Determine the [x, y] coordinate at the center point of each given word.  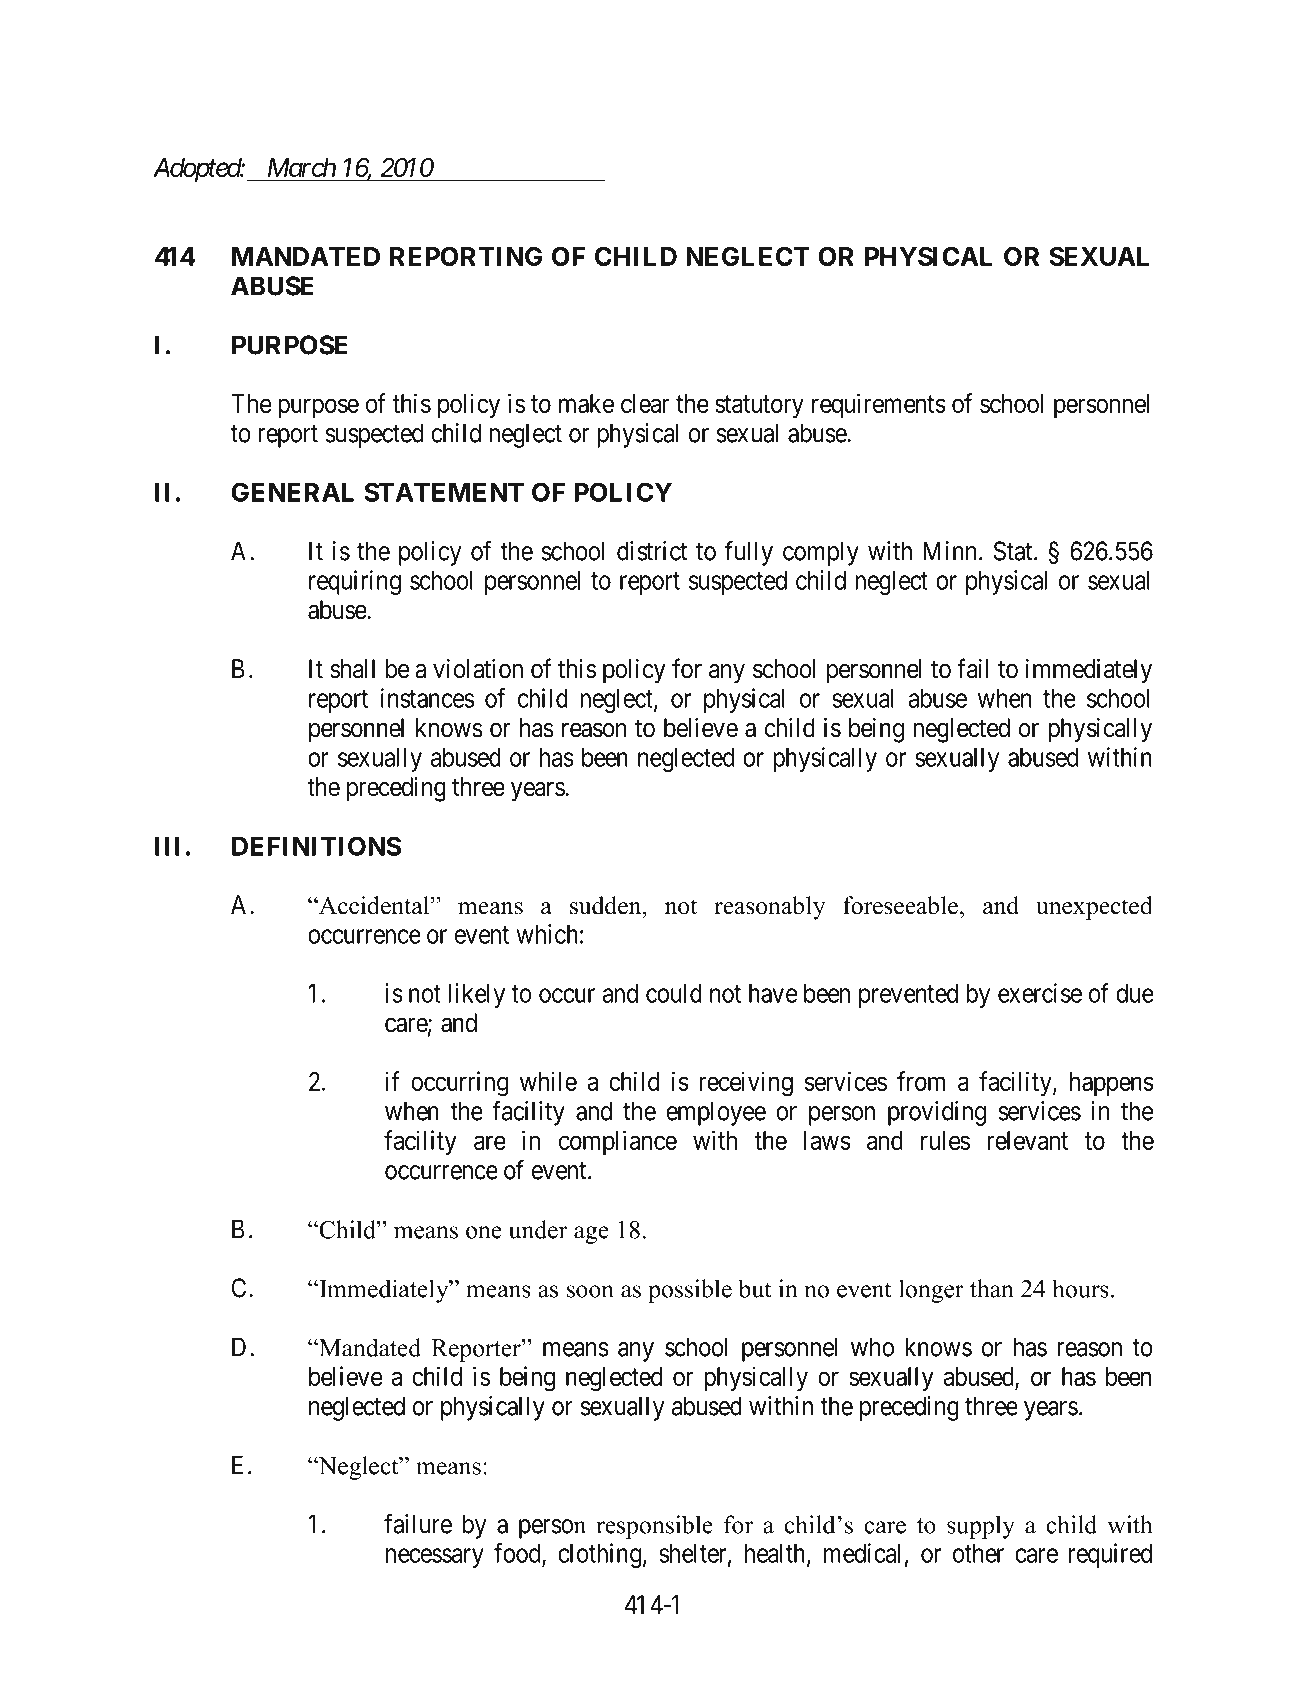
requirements [879, 405]
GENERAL [292, 492]
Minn [951, 551]
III [167, 846]
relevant [1027, 1140]
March [300, 169]
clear [645, 403]
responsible [655, 1527]
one [484, 1232]
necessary [435, 1558]
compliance [618, 1142]
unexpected [1094, 908]
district [652, 551]
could [674, 993]
